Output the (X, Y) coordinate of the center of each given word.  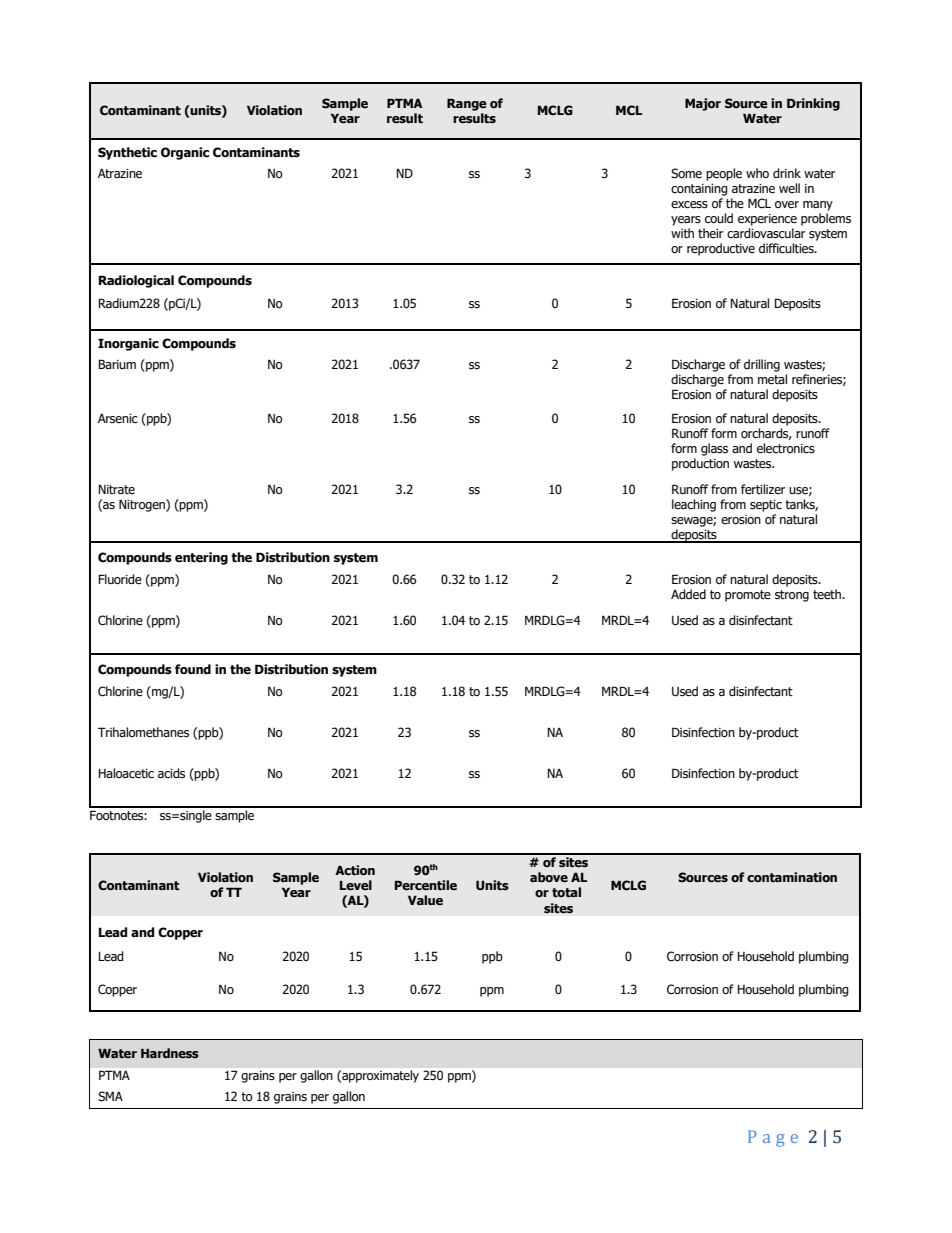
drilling (762, 365)
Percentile (426, 885)
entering (201, 558)
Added (688, 594)
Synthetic (127, 153)
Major (703, 104)
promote (748, 596)
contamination (792, 877)
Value (425, 900)
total (566, 892)
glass (714, 449)
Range (467, 104)
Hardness (170, 1053)
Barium (117, 364)
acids (171, 773)
